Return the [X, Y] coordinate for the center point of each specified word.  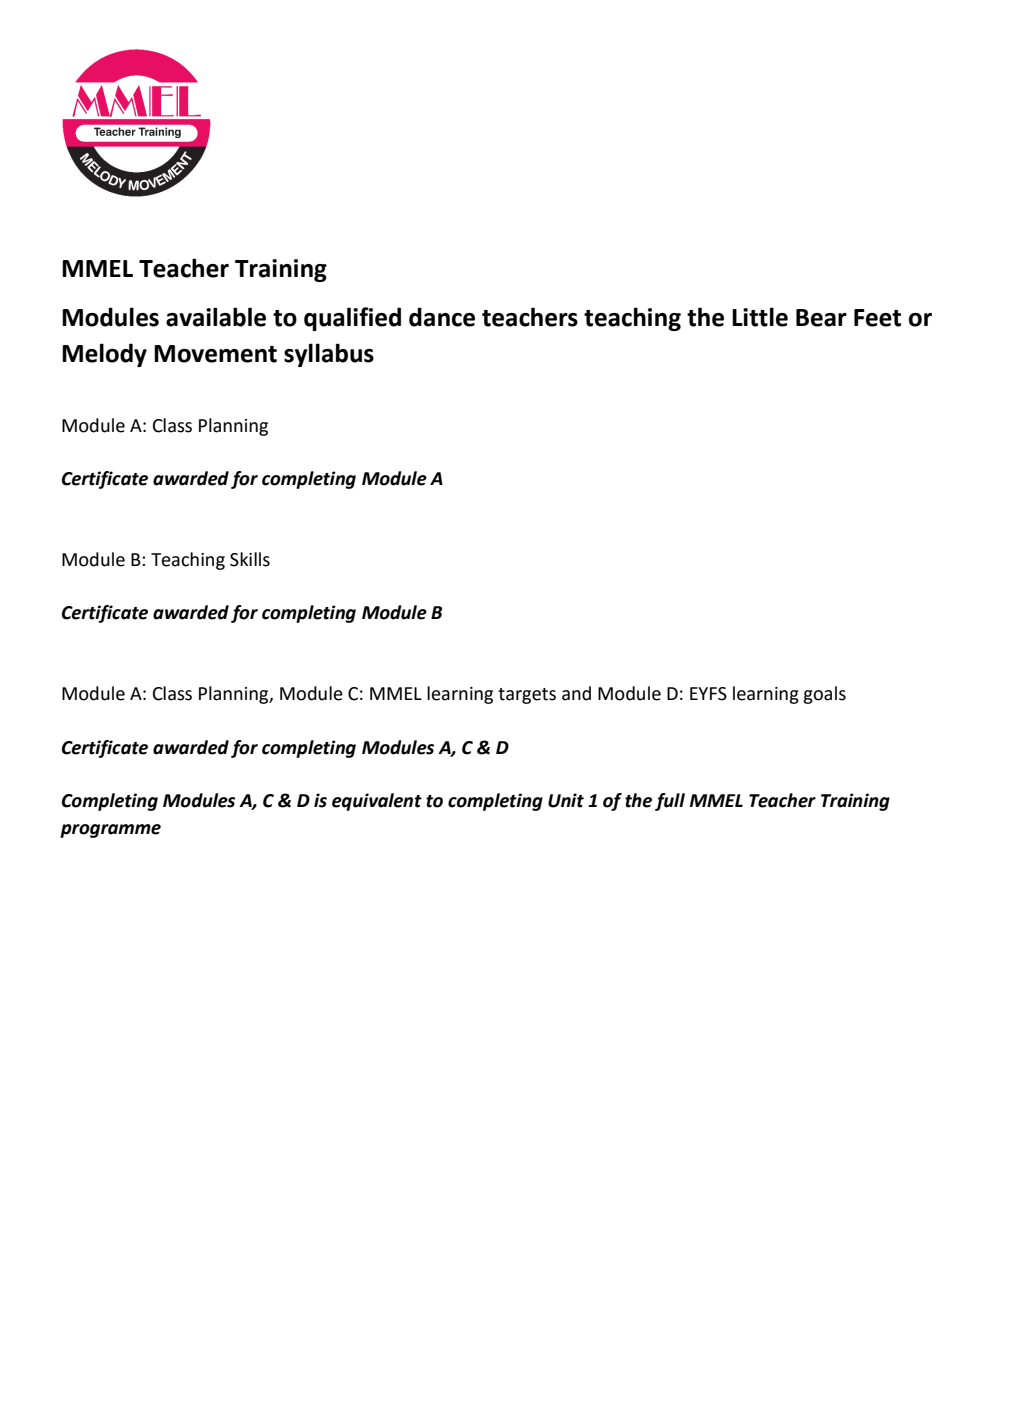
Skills [250, 559]
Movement [215, 354]
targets [527, 696]
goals [824, 695]
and [576, 693]
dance [442, 317]
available [216, 317]
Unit [566, 800]
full [670, 802]
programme [110, 831]
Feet [877, 318]
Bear [821, 318]
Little [760, 317]
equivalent [377, 802]
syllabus [329, 355]
